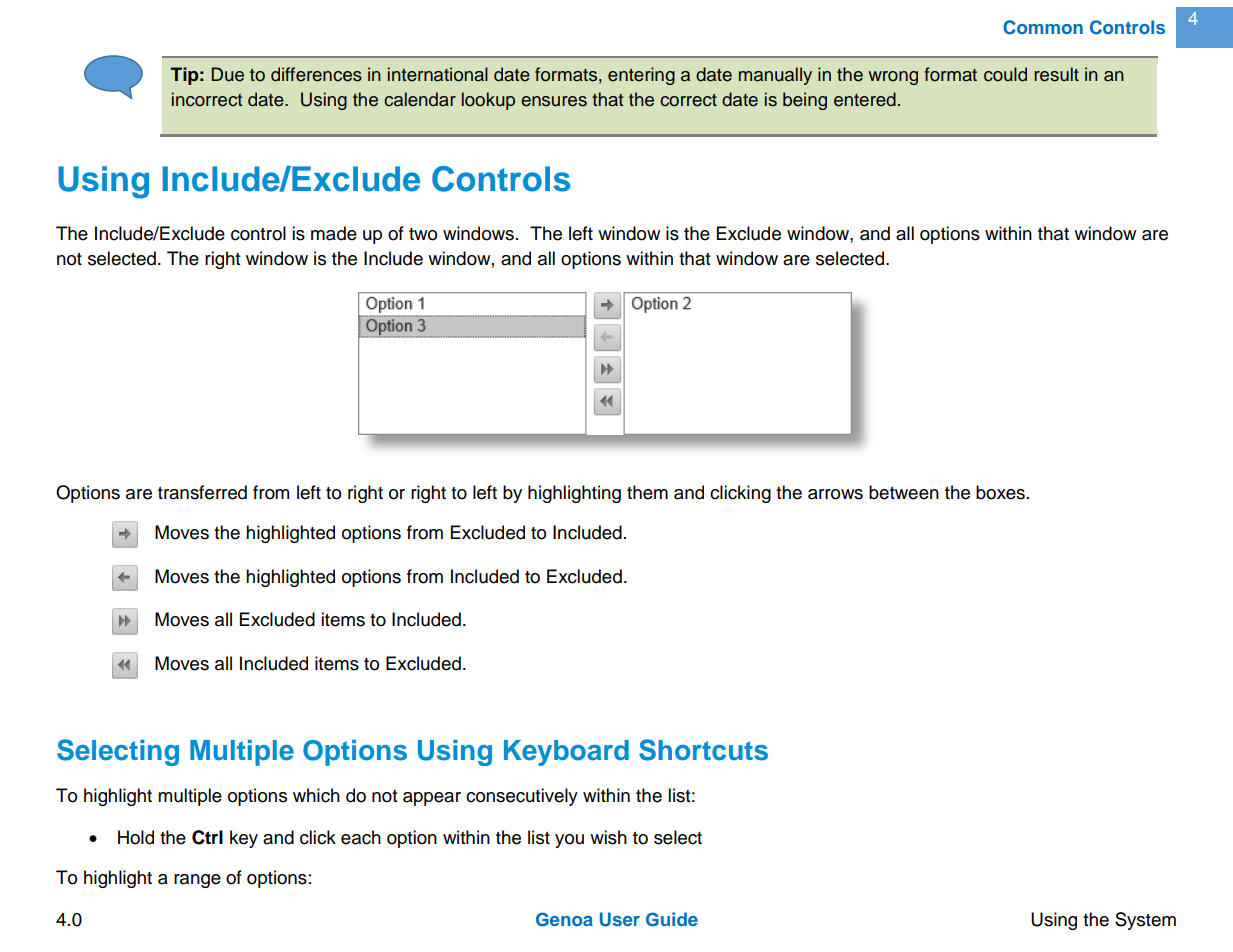 Image resolution: width=1233 pixels, height=952 pixels. What do you see at coordinates (1005, 74) in the document?
I see `could` at bounding box center [1005, 74].
